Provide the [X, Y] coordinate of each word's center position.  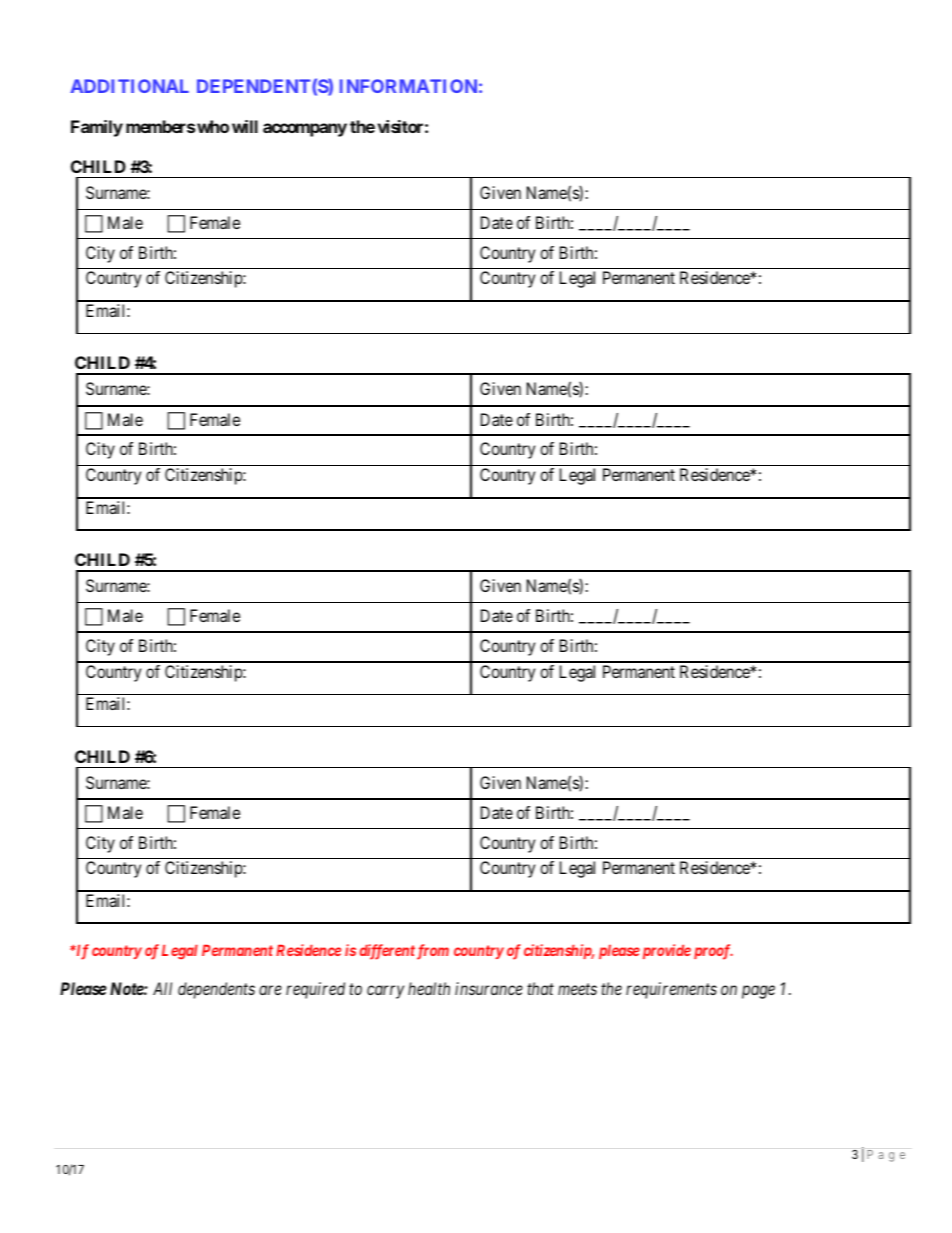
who [213, 126]
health [429, 988]
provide [665, 951]
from [433, 952]
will [245, 126]
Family [97, 128]
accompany [305, 130]
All [162, 988]
